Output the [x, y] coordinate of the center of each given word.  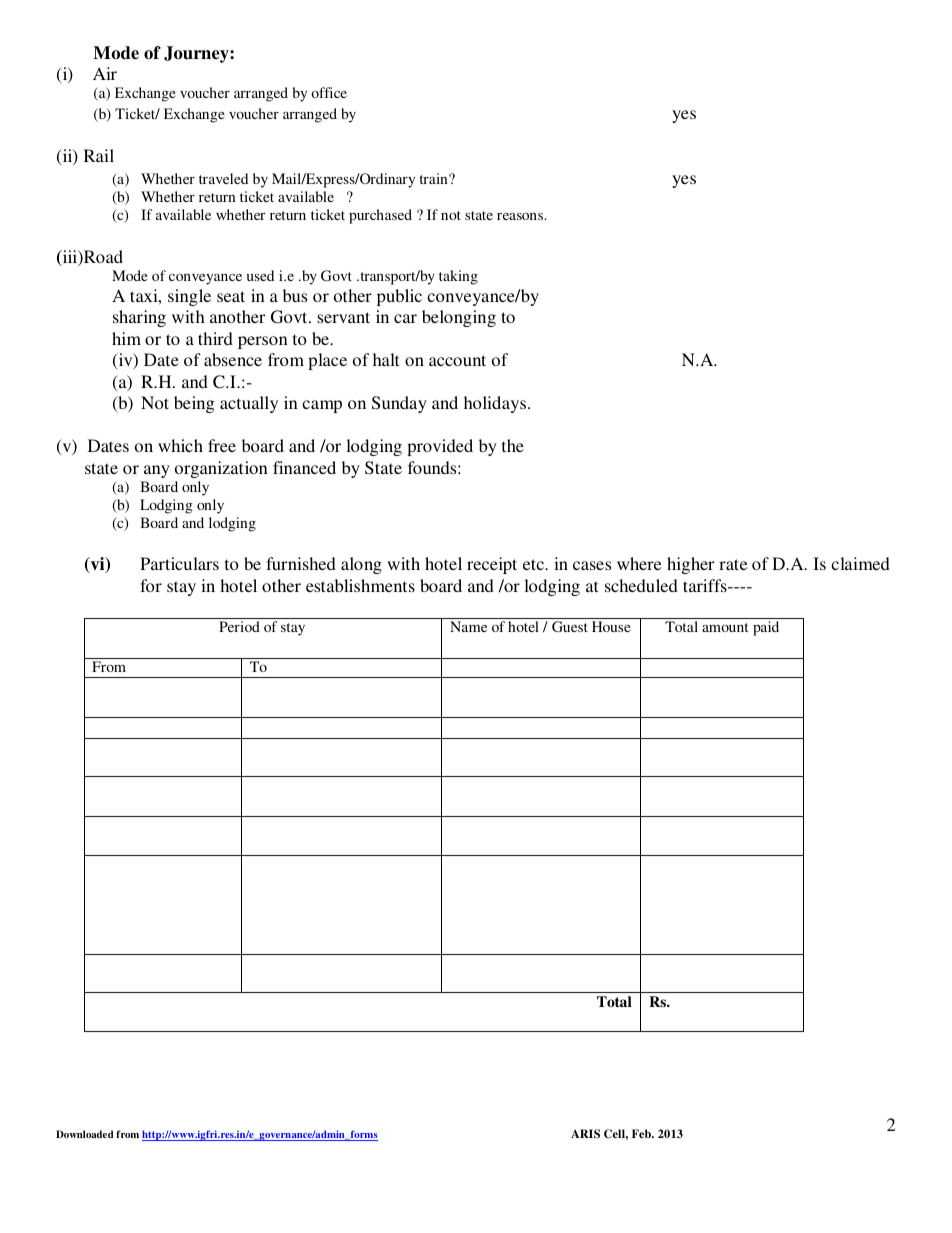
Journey [197, 54]
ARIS [585, 1133]
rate [733, 564]
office [329, 92]
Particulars [179, 563]
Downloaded [85, 1134]
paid [766, 628]
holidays [496, 404]
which [180, 445]
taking [458, 277]
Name [468, 626]
